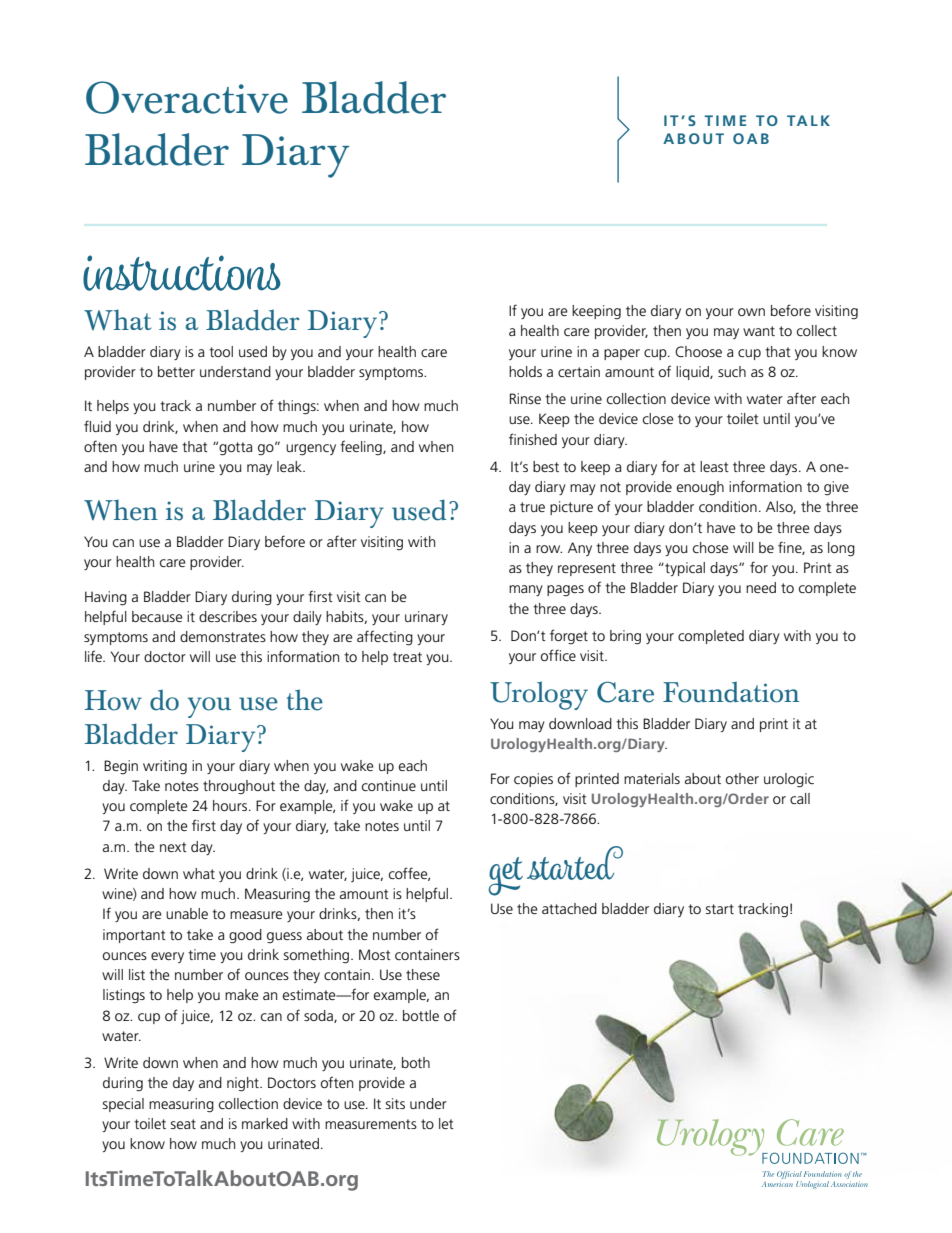  What do you see at coordinates (187, 97) in the screenshot?
I see `Overactive` at bounding box center [187, 97].
